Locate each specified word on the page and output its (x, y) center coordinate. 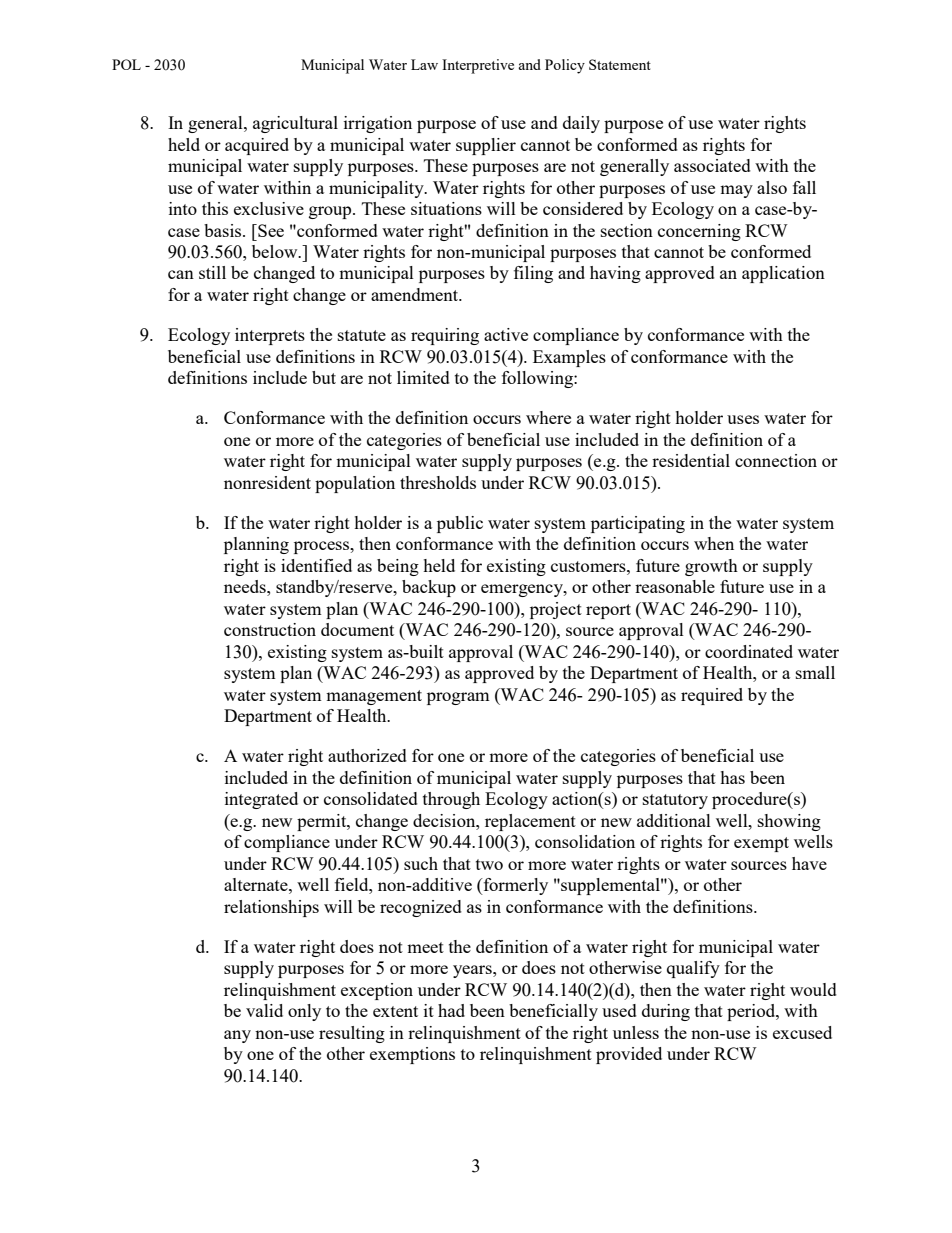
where (548, 417)
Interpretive (478, 66)
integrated (261, 800)
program (458, 698)
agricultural (295, 124)
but (324, 377)
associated (712, 165)
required (712, 696)
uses (743, 419)
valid (264, 1010)
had (451, 1010)
